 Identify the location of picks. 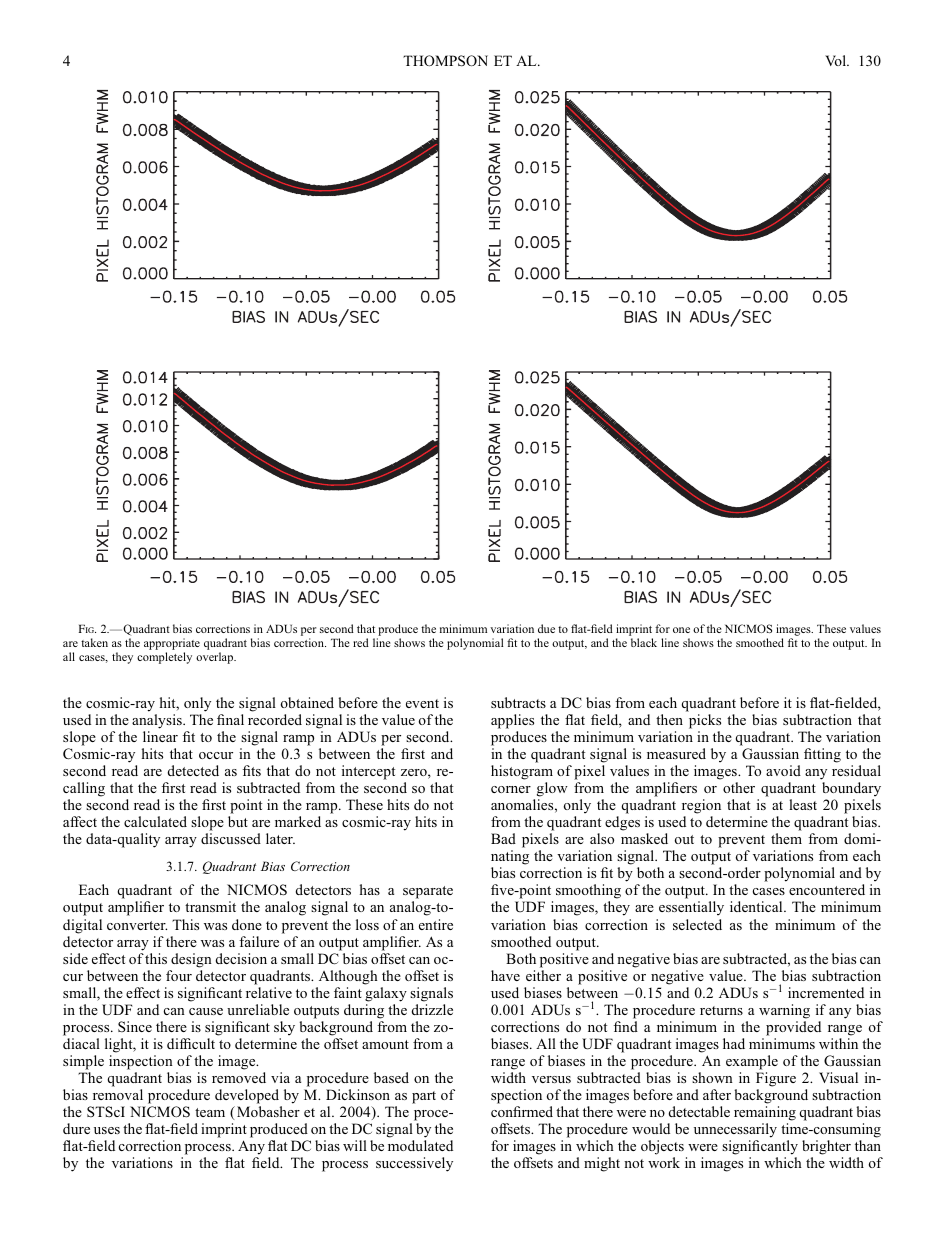
(705, 721).
